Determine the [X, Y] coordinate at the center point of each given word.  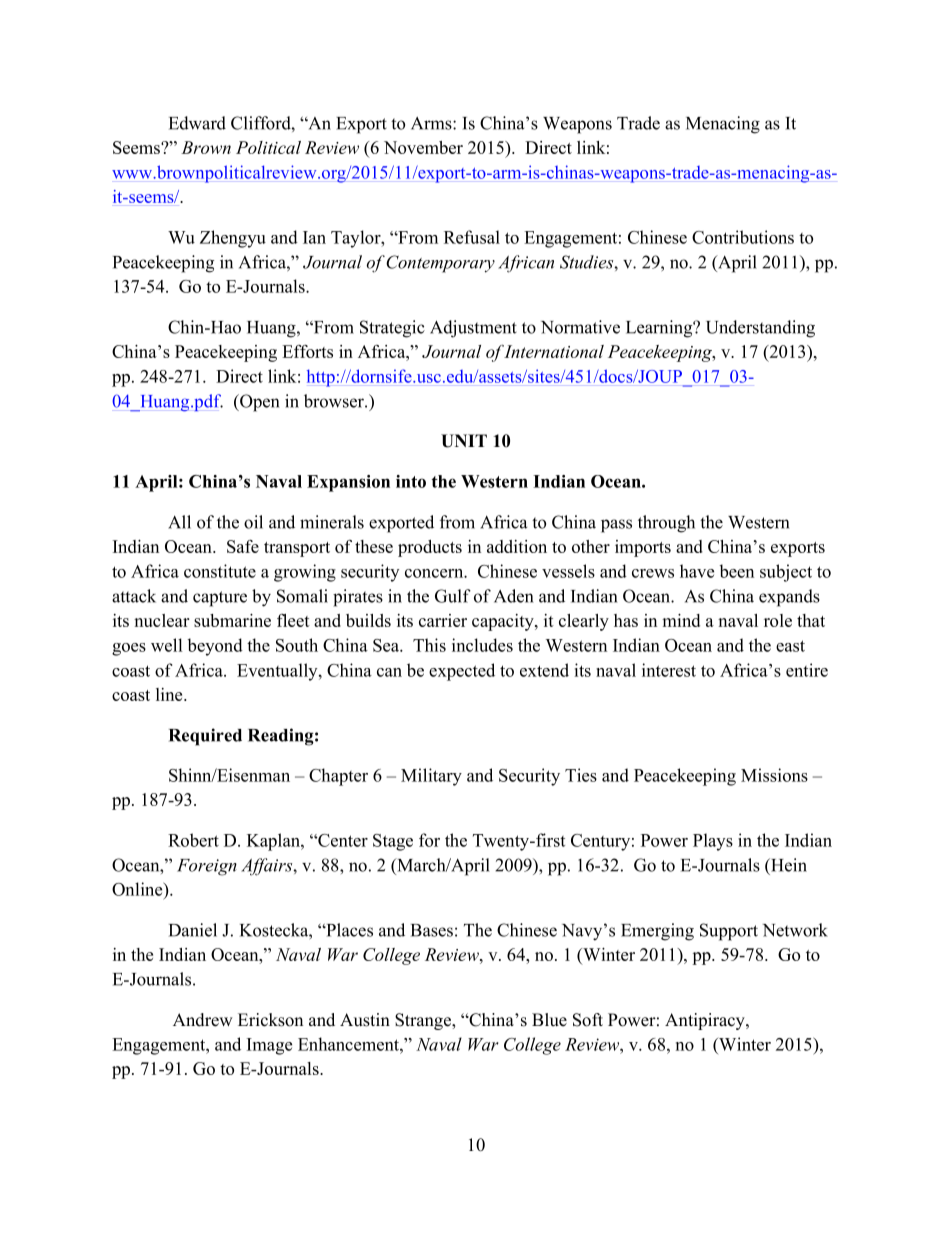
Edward [197, 123]
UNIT [464, 441]
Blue [549, 1020]
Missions [774, 775]
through [666, 524]
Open [258, 403]
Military [431, 777]
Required [205, 737]
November [423, 147]
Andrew [203, 1020]
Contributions [743, 237]
